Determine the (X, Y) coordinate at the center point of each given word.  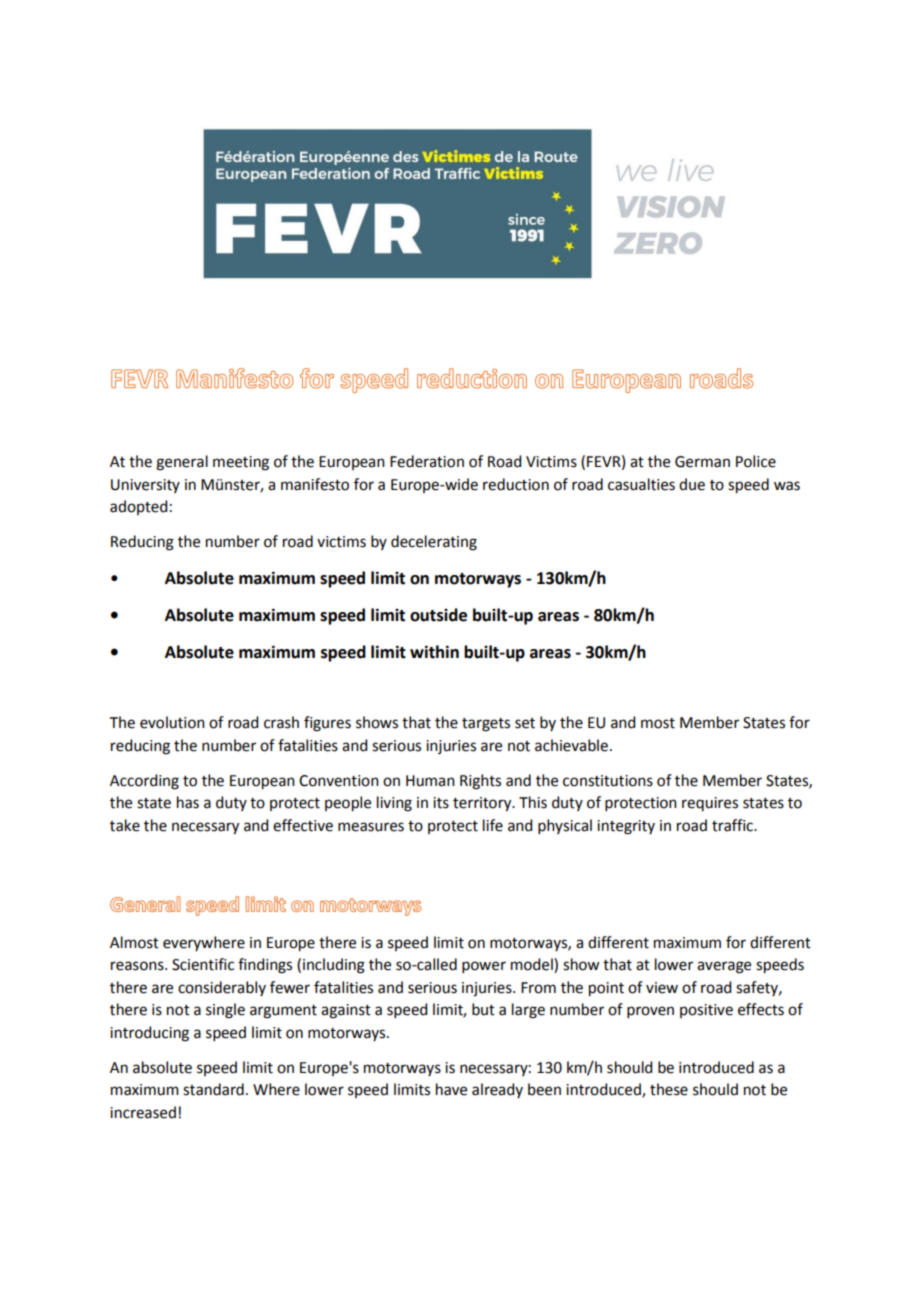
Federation (427, 461)
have (451, 1089)
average (724, 967)
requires (710, 804)
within (434, 652)
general (182, 463)
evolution (172, 722)
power (484, 967)
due (692, 484)
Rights (480, 782)
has (188, 802)
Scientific (203, 964)
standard (213, 1089)
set (525, 723)
